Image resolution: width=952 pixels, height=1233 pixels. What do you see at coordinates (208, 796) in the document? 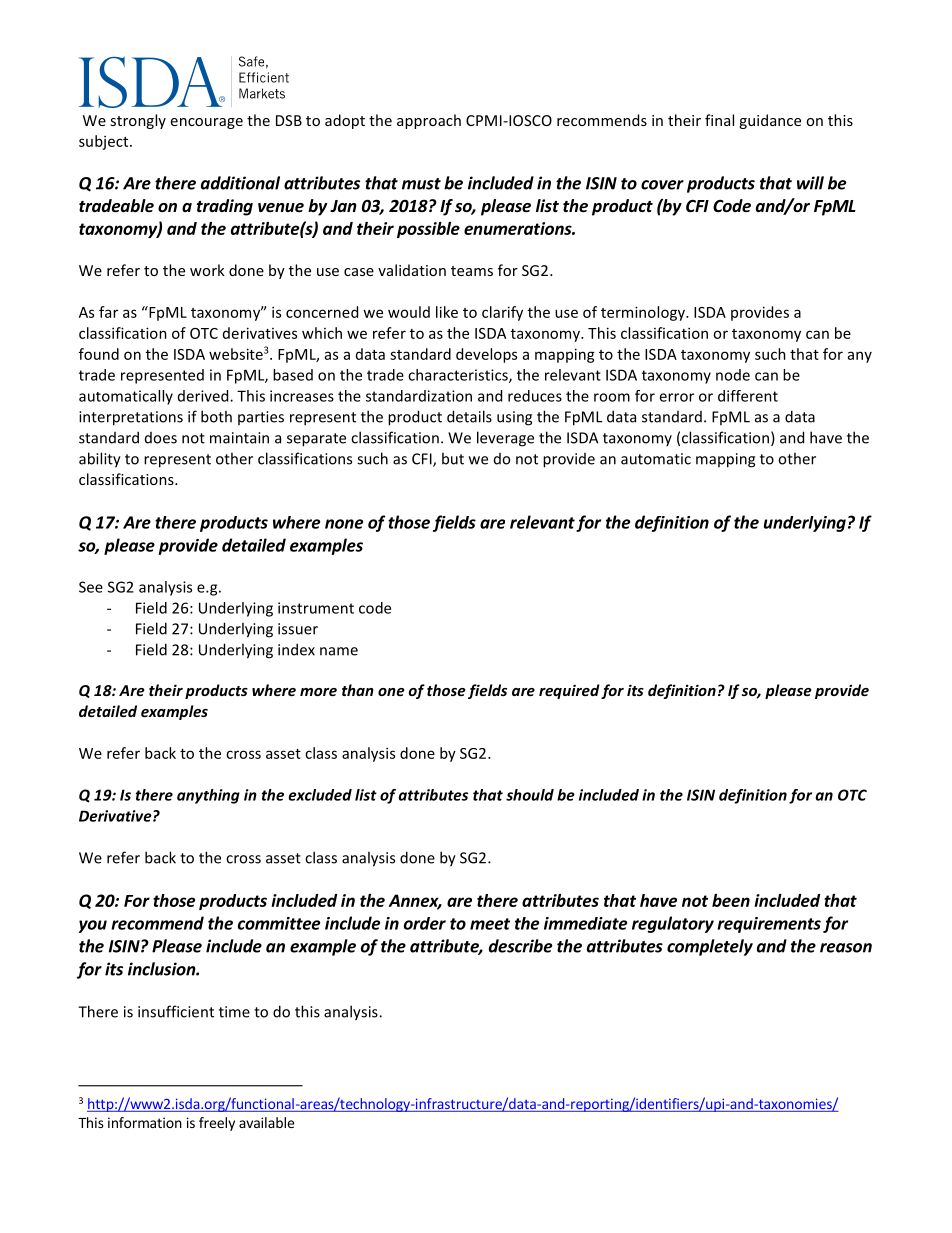
I see `anything` at bounding box center [208, 796].
